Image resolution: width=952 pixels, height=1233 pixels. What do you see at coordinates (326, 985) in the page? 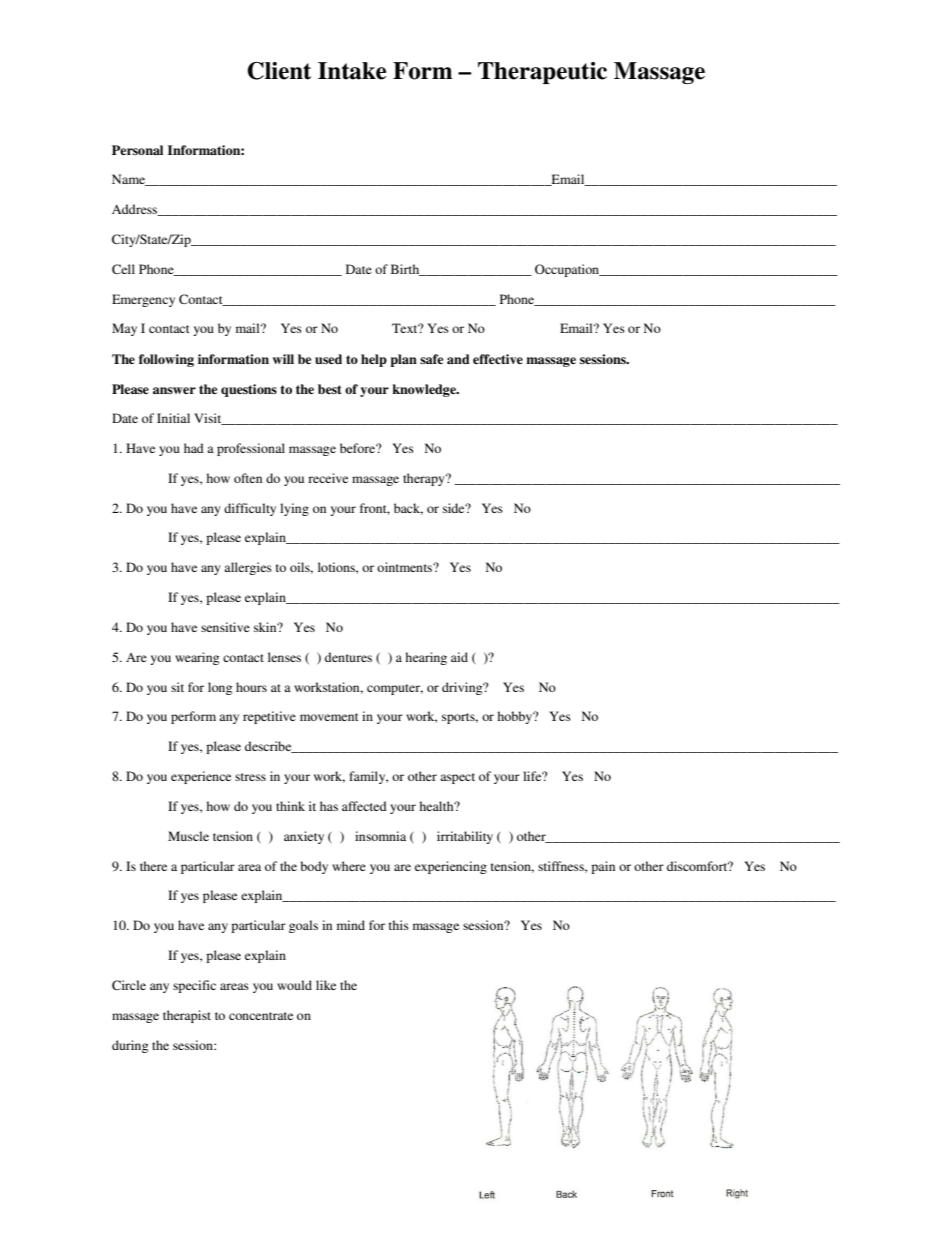
I see `like` at bounding box center [326, 985].
